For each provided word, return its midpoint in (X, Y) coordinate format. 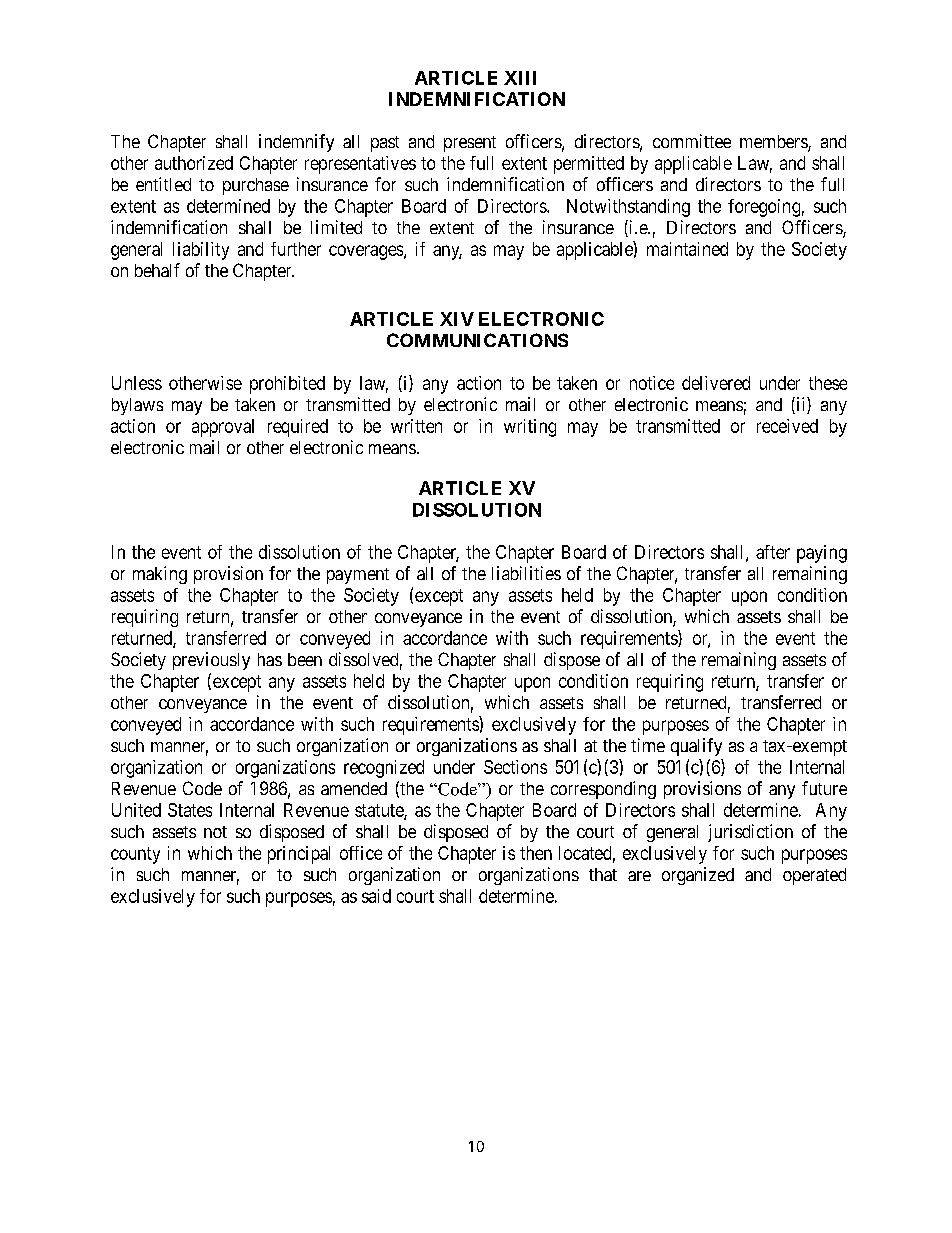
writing (530, 428)
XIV (457, 319)
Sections (515, 767)
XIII (520, 78)
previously (211, 661)
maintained (687, 249)
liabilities (526, 573)
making (160, 575)
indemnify (296, 143)
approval (223, 428)
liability (201, 251)
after (773, 552)
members (774, 143)
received (787, 426)
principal (299, 855)
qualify (696, 747)
